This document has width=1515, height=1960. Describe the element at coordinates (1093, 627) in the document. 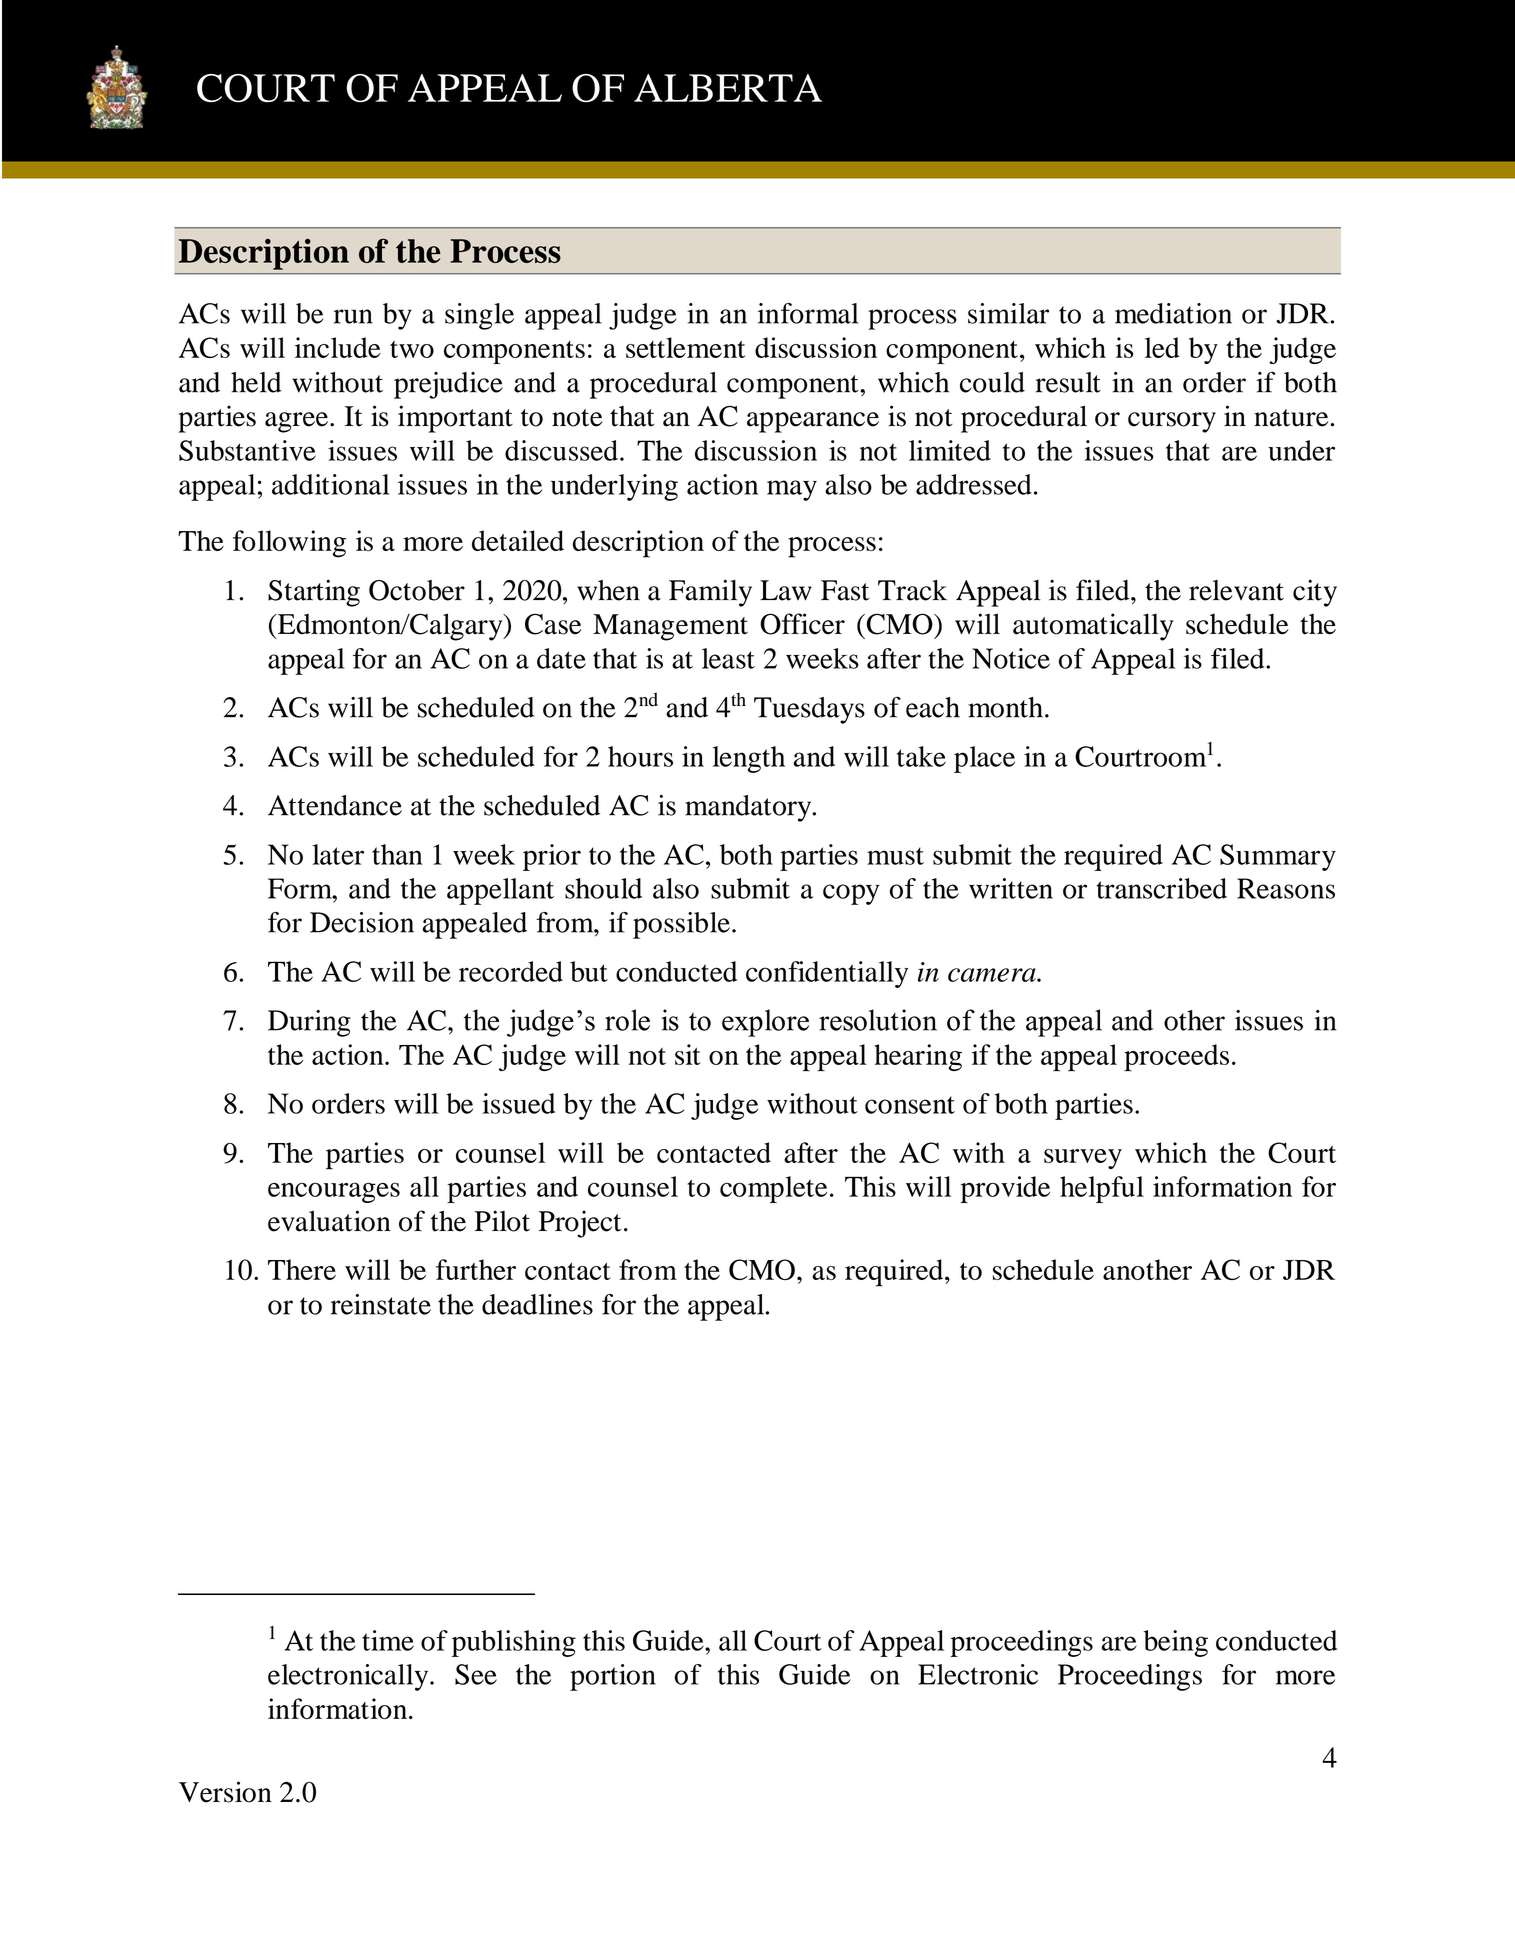

I see `automatically` at that location.
